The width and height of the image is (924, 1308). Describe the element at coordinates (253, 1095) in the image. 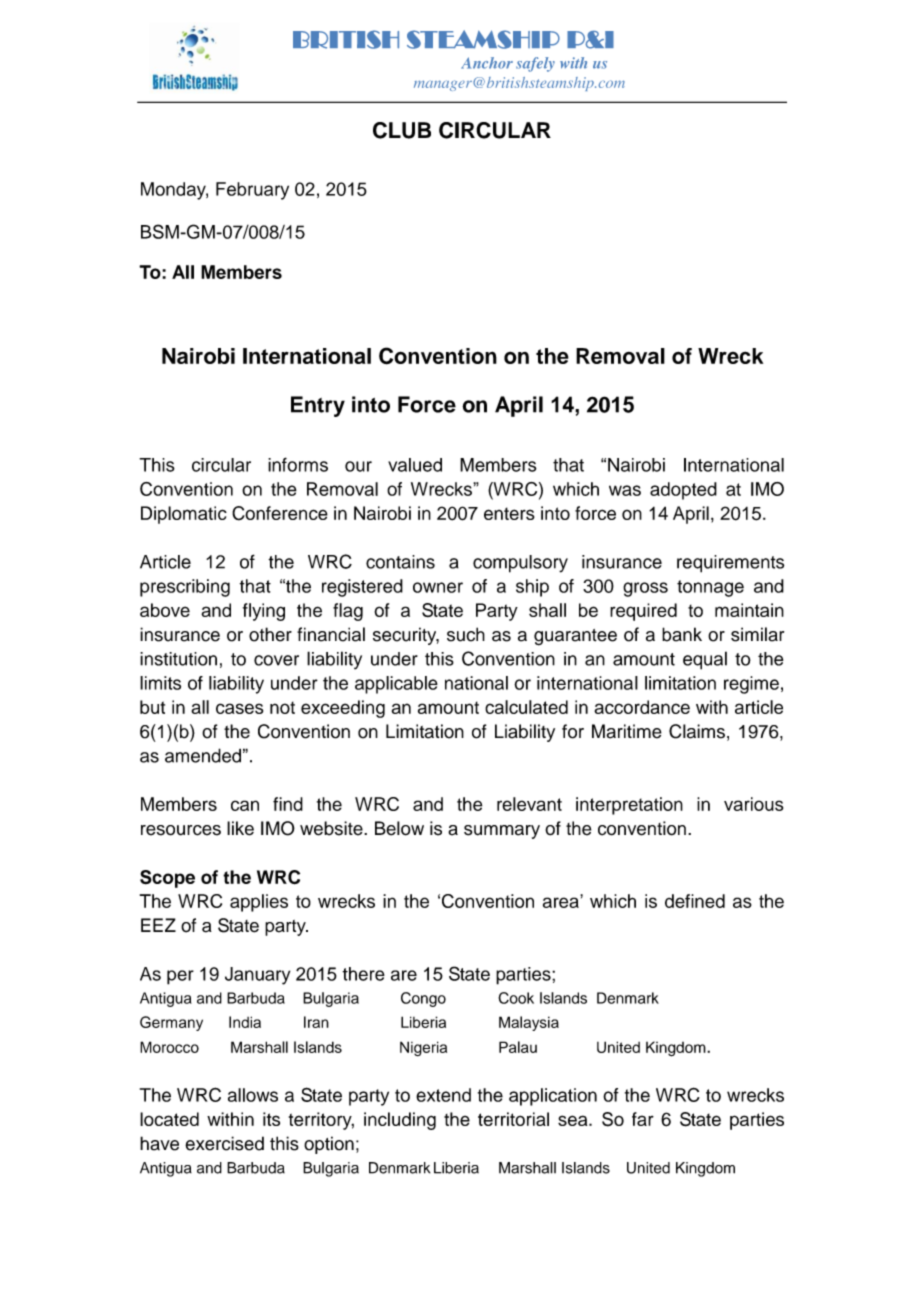

I see `allows` at that location.
